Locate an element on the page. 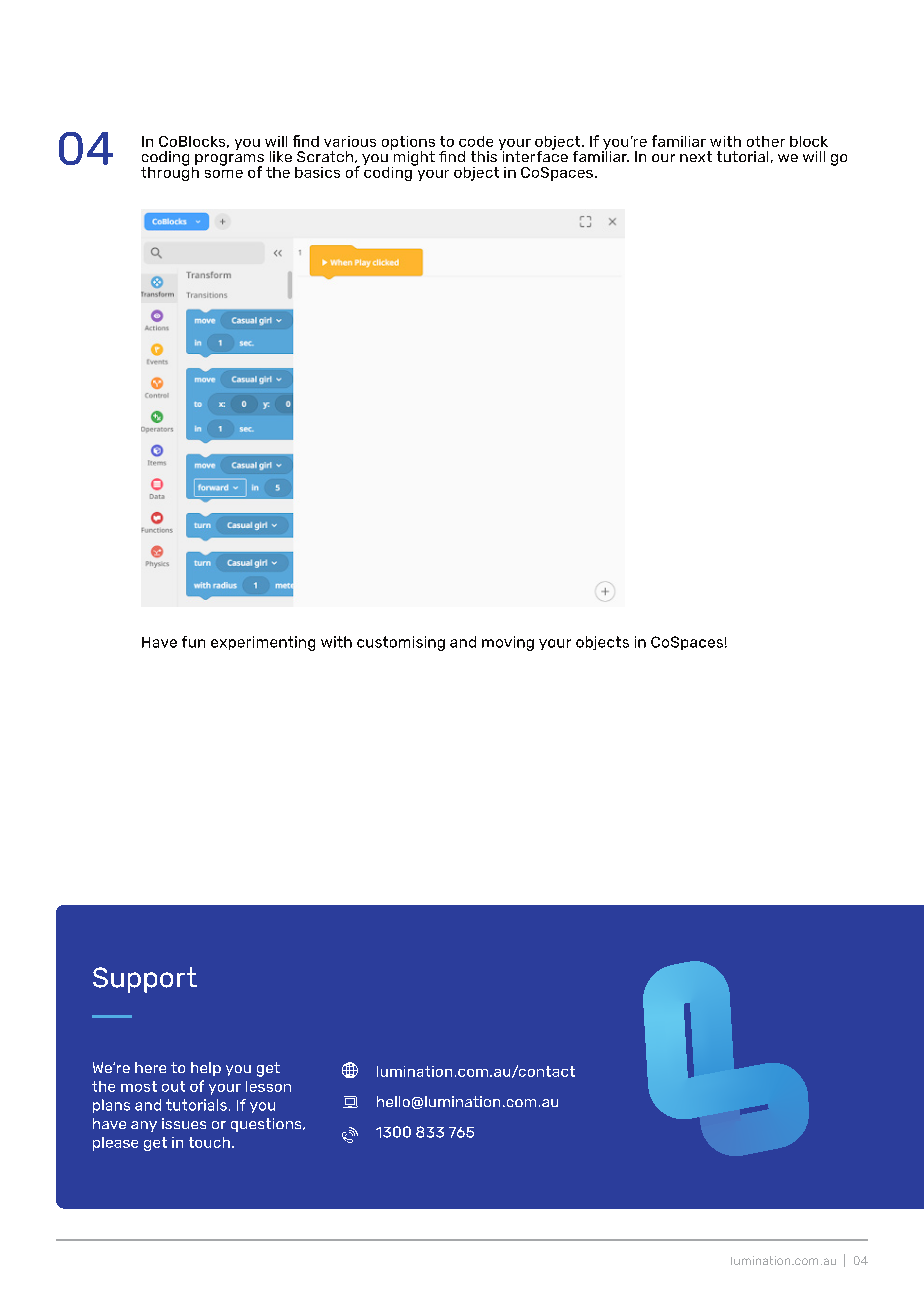  experimenting is located at coordinates (263, 643).
